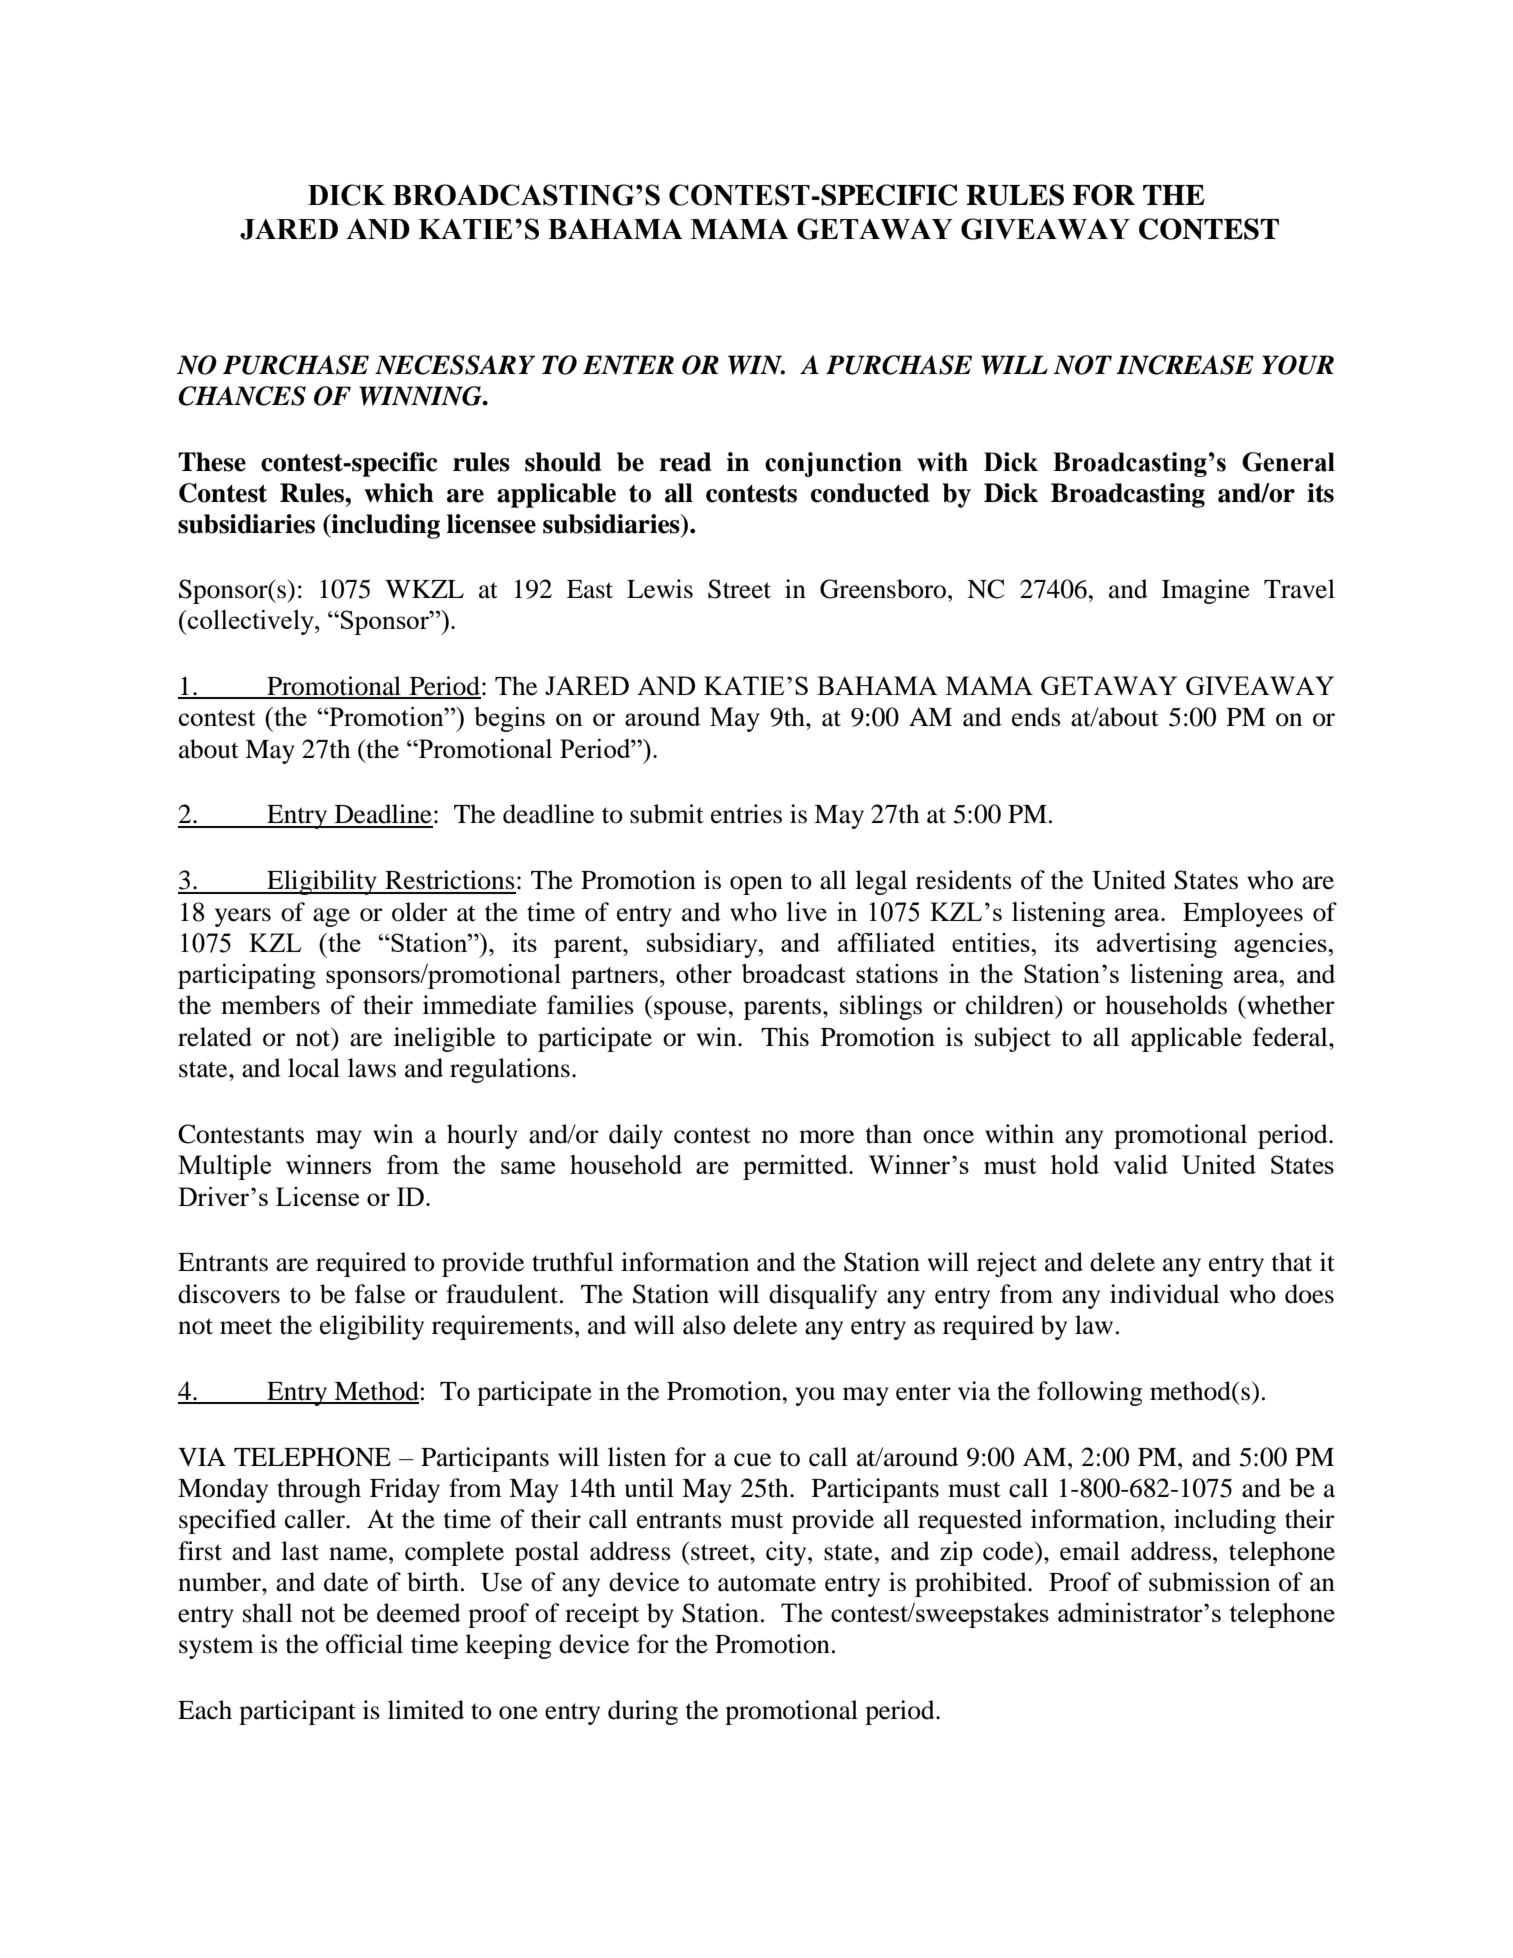  What do you see at coordinates (242, 396) in the image?
I see `CHANCES` at bounding box center [242, 396].
